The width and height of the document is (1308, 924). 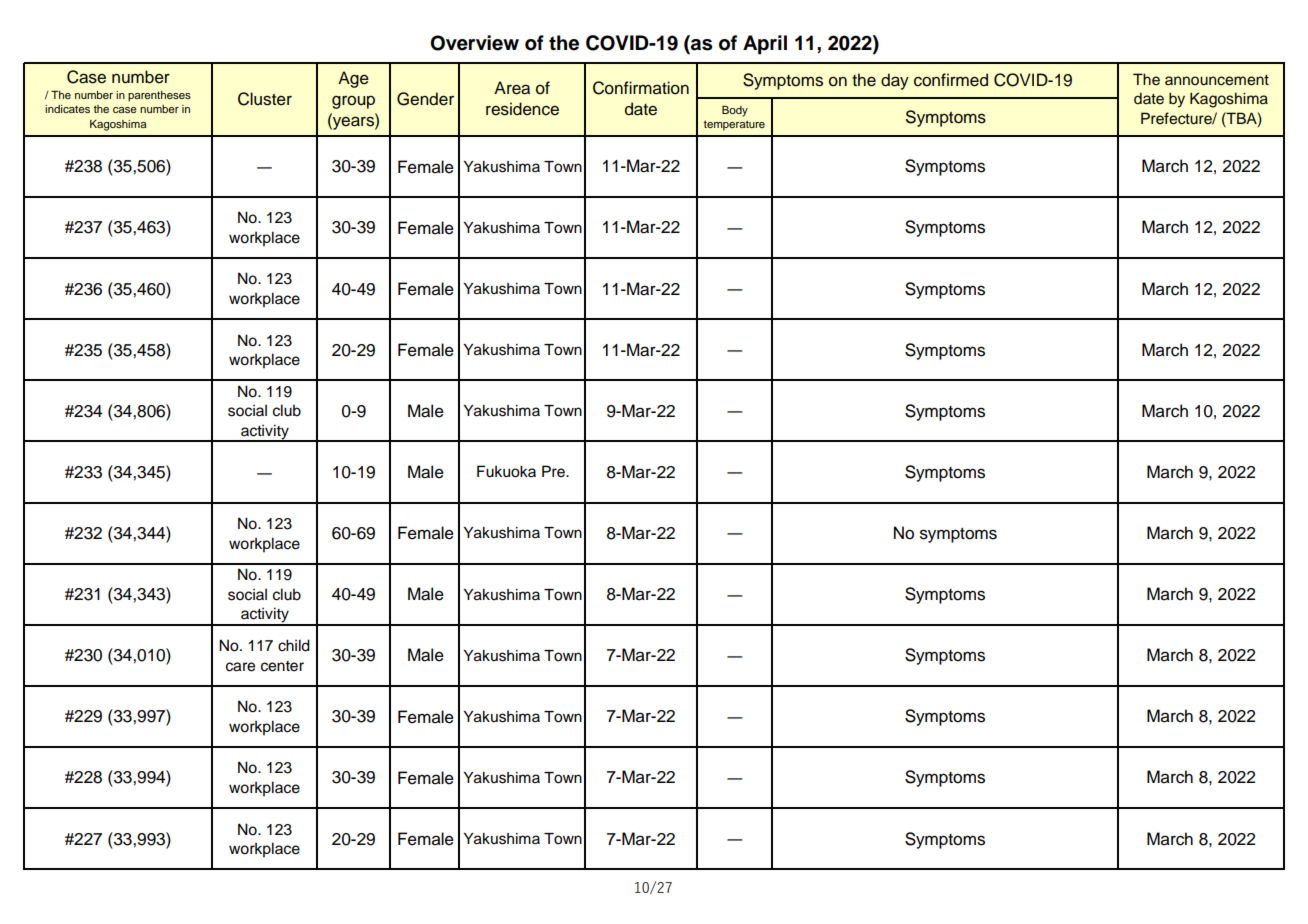 I want to click on group, so click(x=353, y=102).
